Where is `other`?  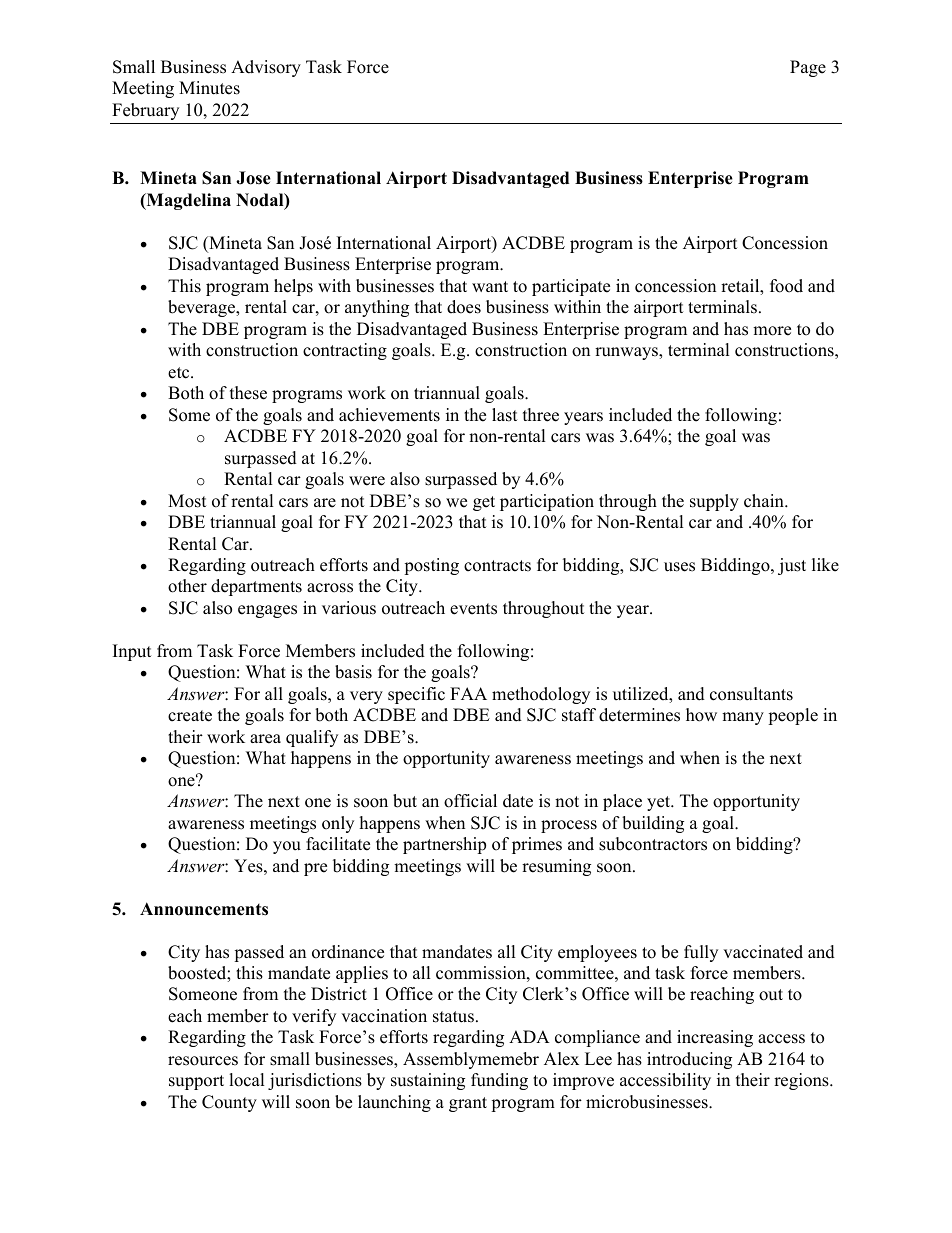 other is located at coordinates (187, 586).
